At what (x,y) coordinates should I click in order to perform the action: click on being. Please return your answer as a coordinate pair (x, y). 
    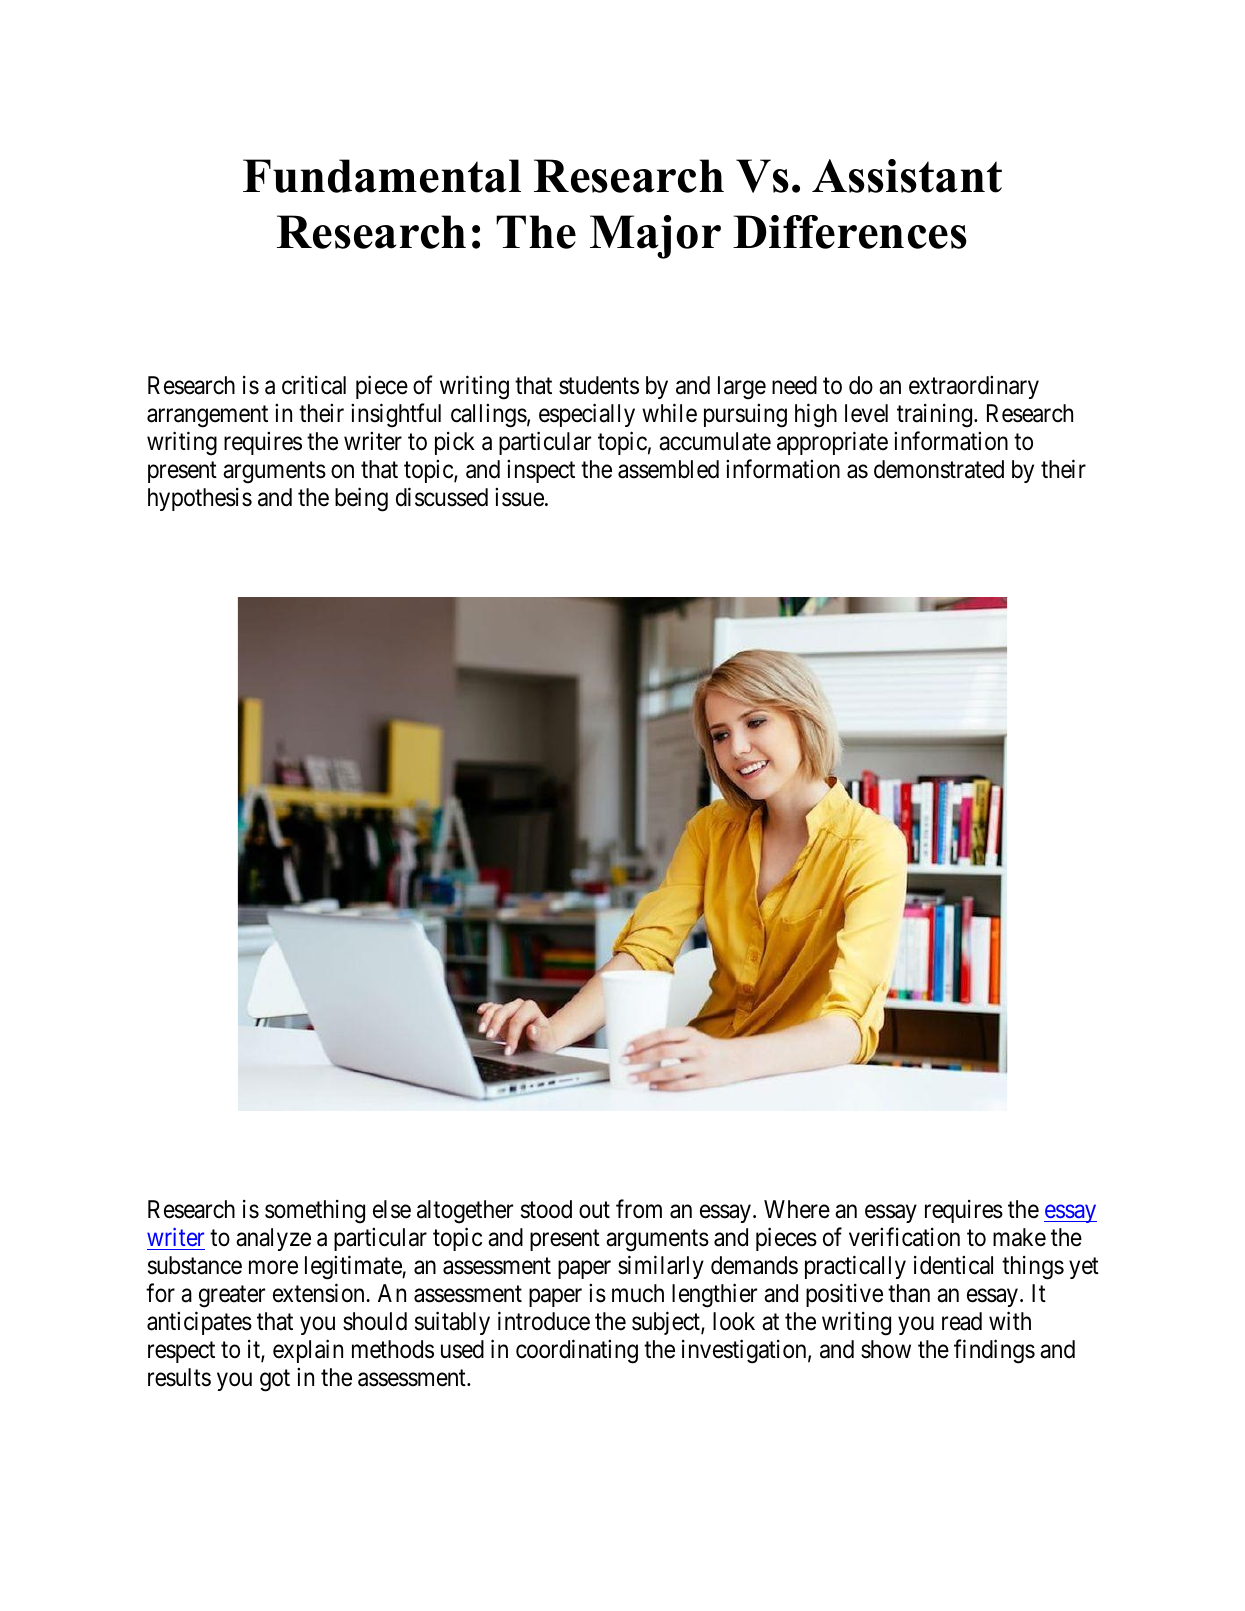
    Looking at the image, I should click on (361, 500).
